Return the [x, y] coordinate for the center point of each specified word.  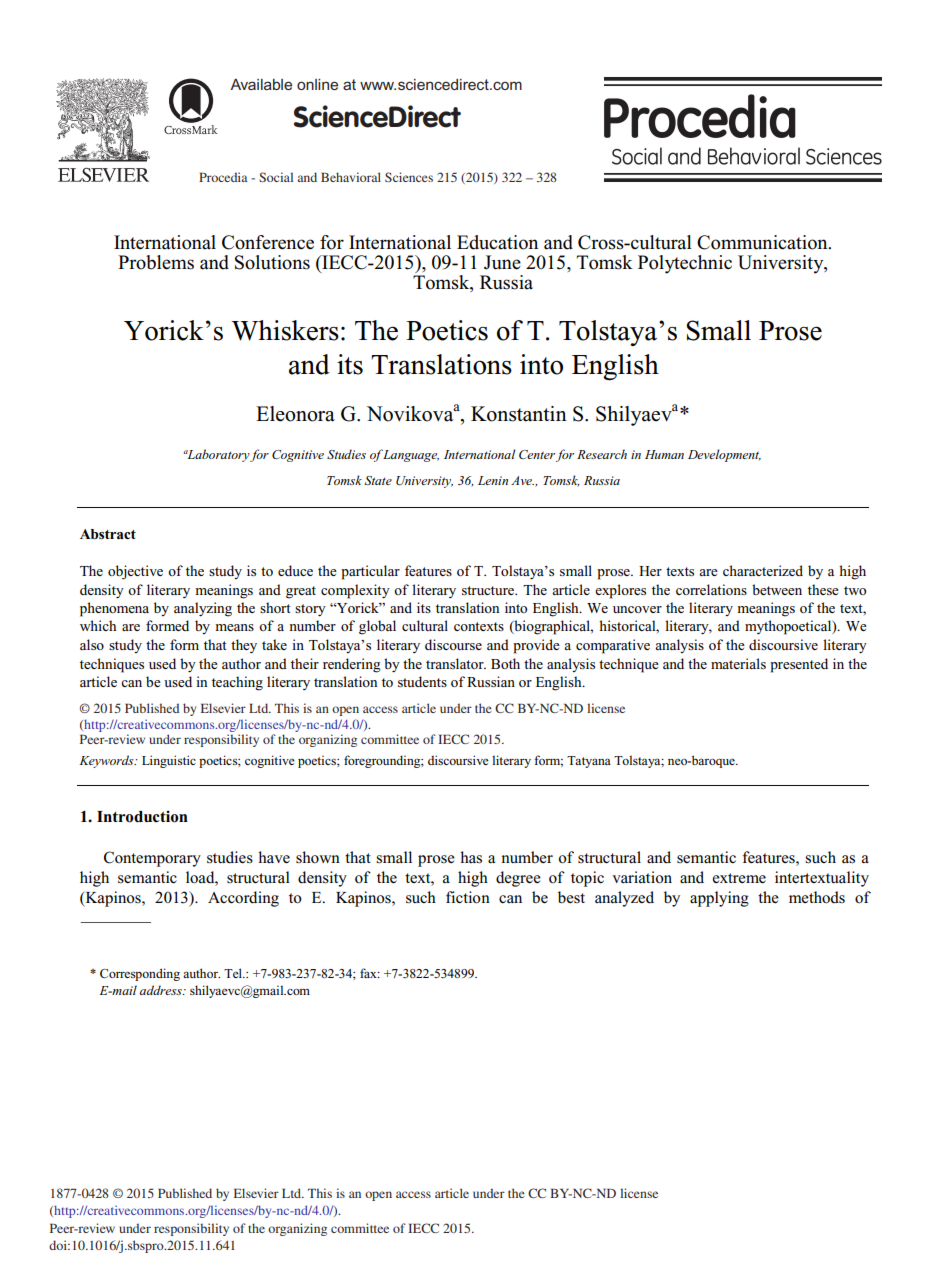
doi [59, 1245]
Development [724, 455]
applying [719, 899]
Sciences [409, 177]
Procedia [223, 177]
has [471, 857]
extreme [739, 878]
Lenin [493, 480]
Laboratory [217, 455]
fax [369, 973]
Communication [763, 242]
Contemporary [152, 859]
